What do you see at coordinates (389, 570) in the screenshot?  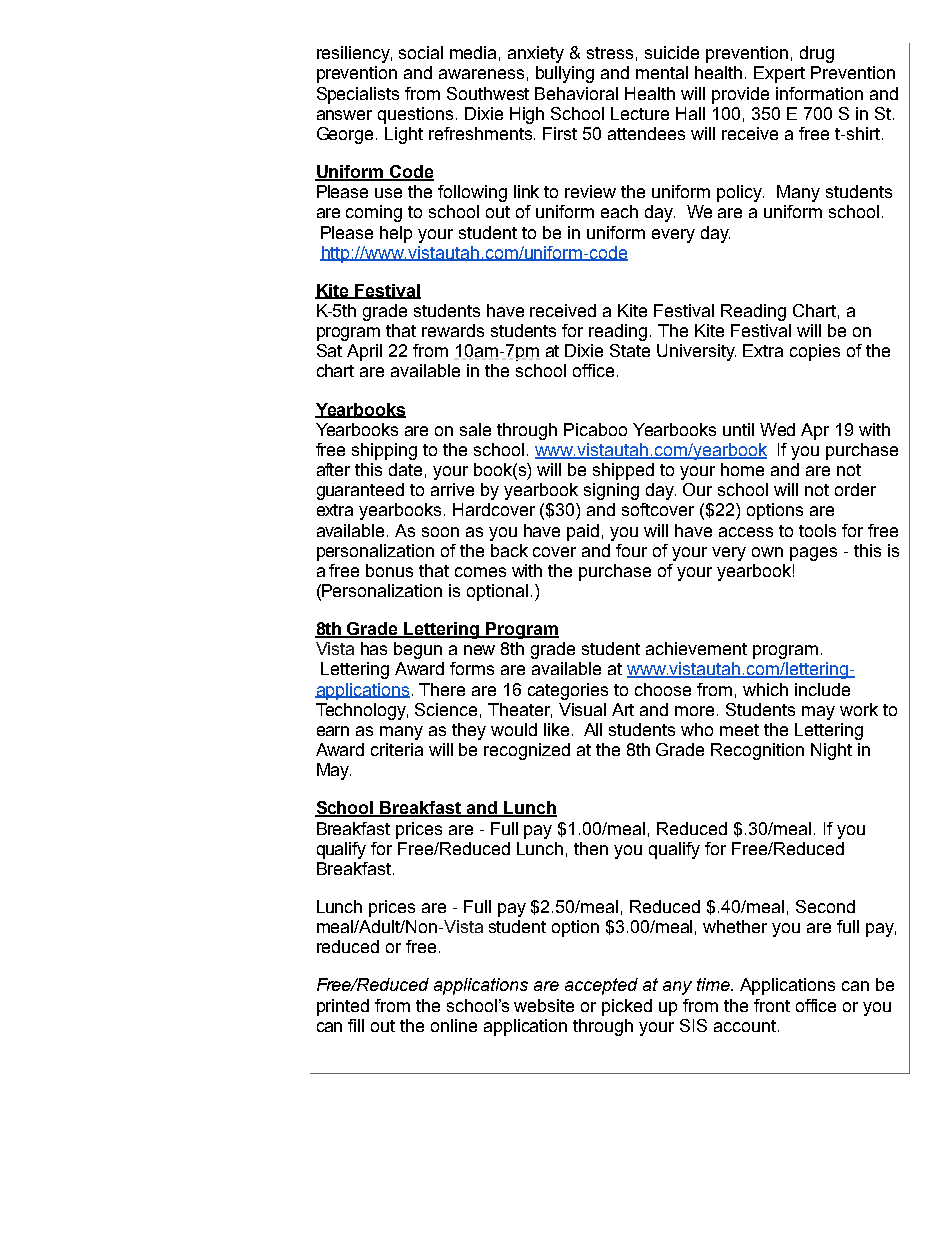 I see `bonus` at bounding box center [389, 570].
